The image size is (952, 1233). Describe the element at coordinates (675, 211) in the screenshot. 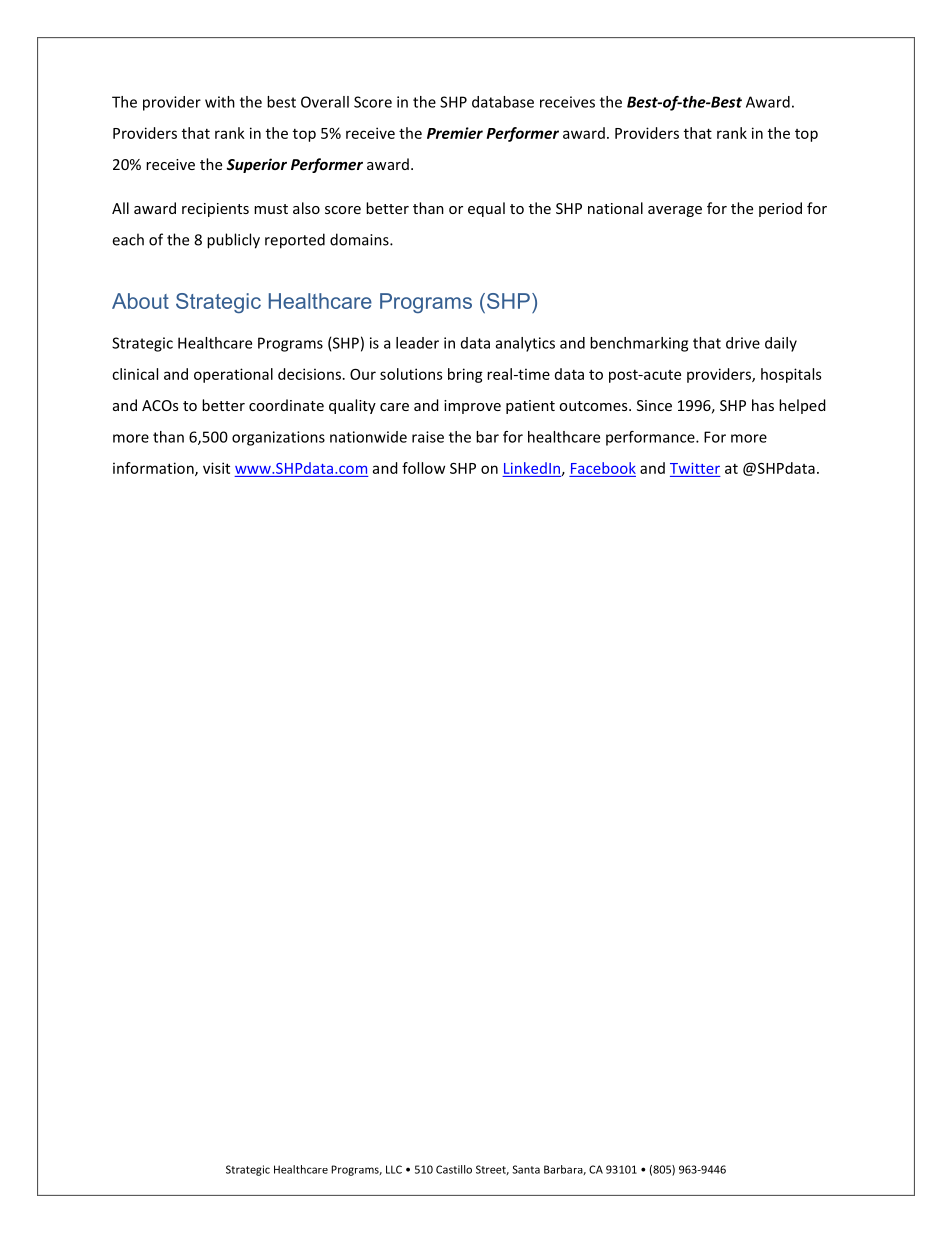

I see `average` at that location.
